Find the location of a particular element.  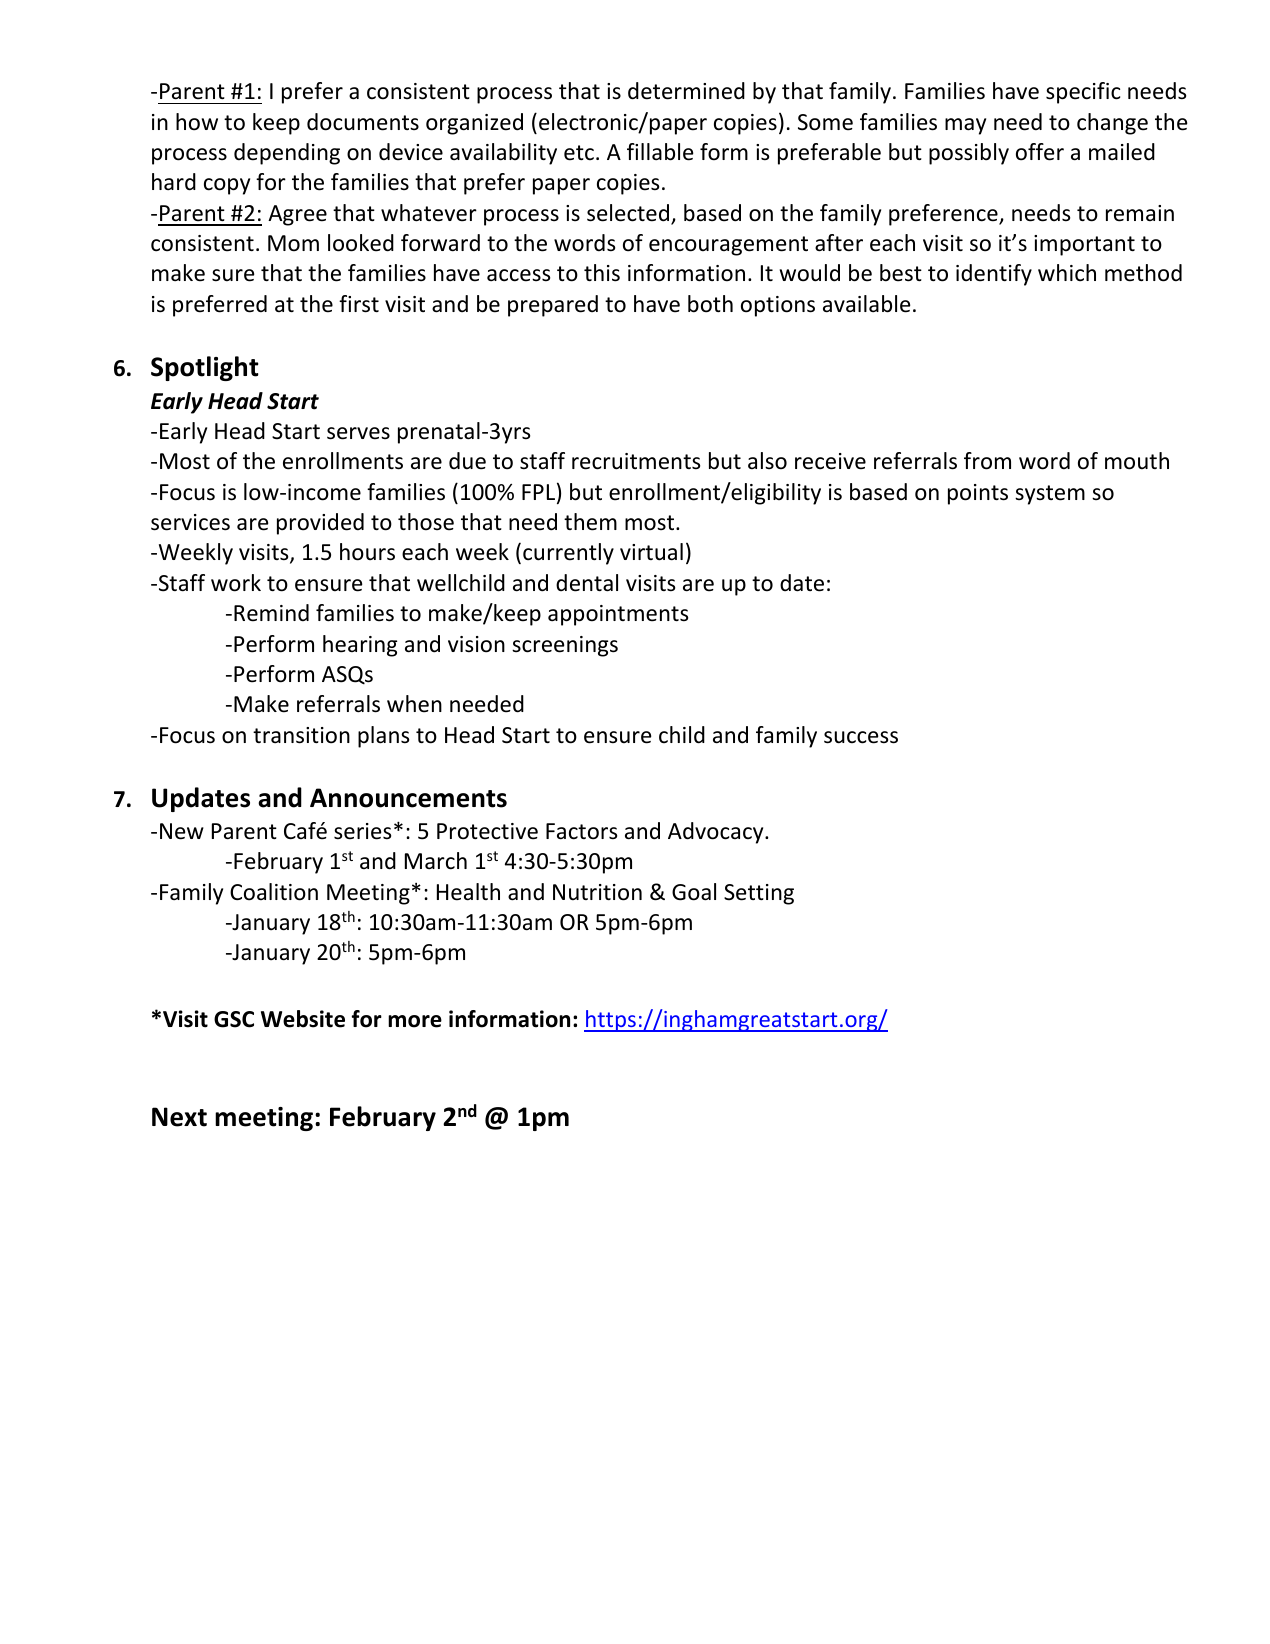

offer is located at coordinates (1040, 152).
